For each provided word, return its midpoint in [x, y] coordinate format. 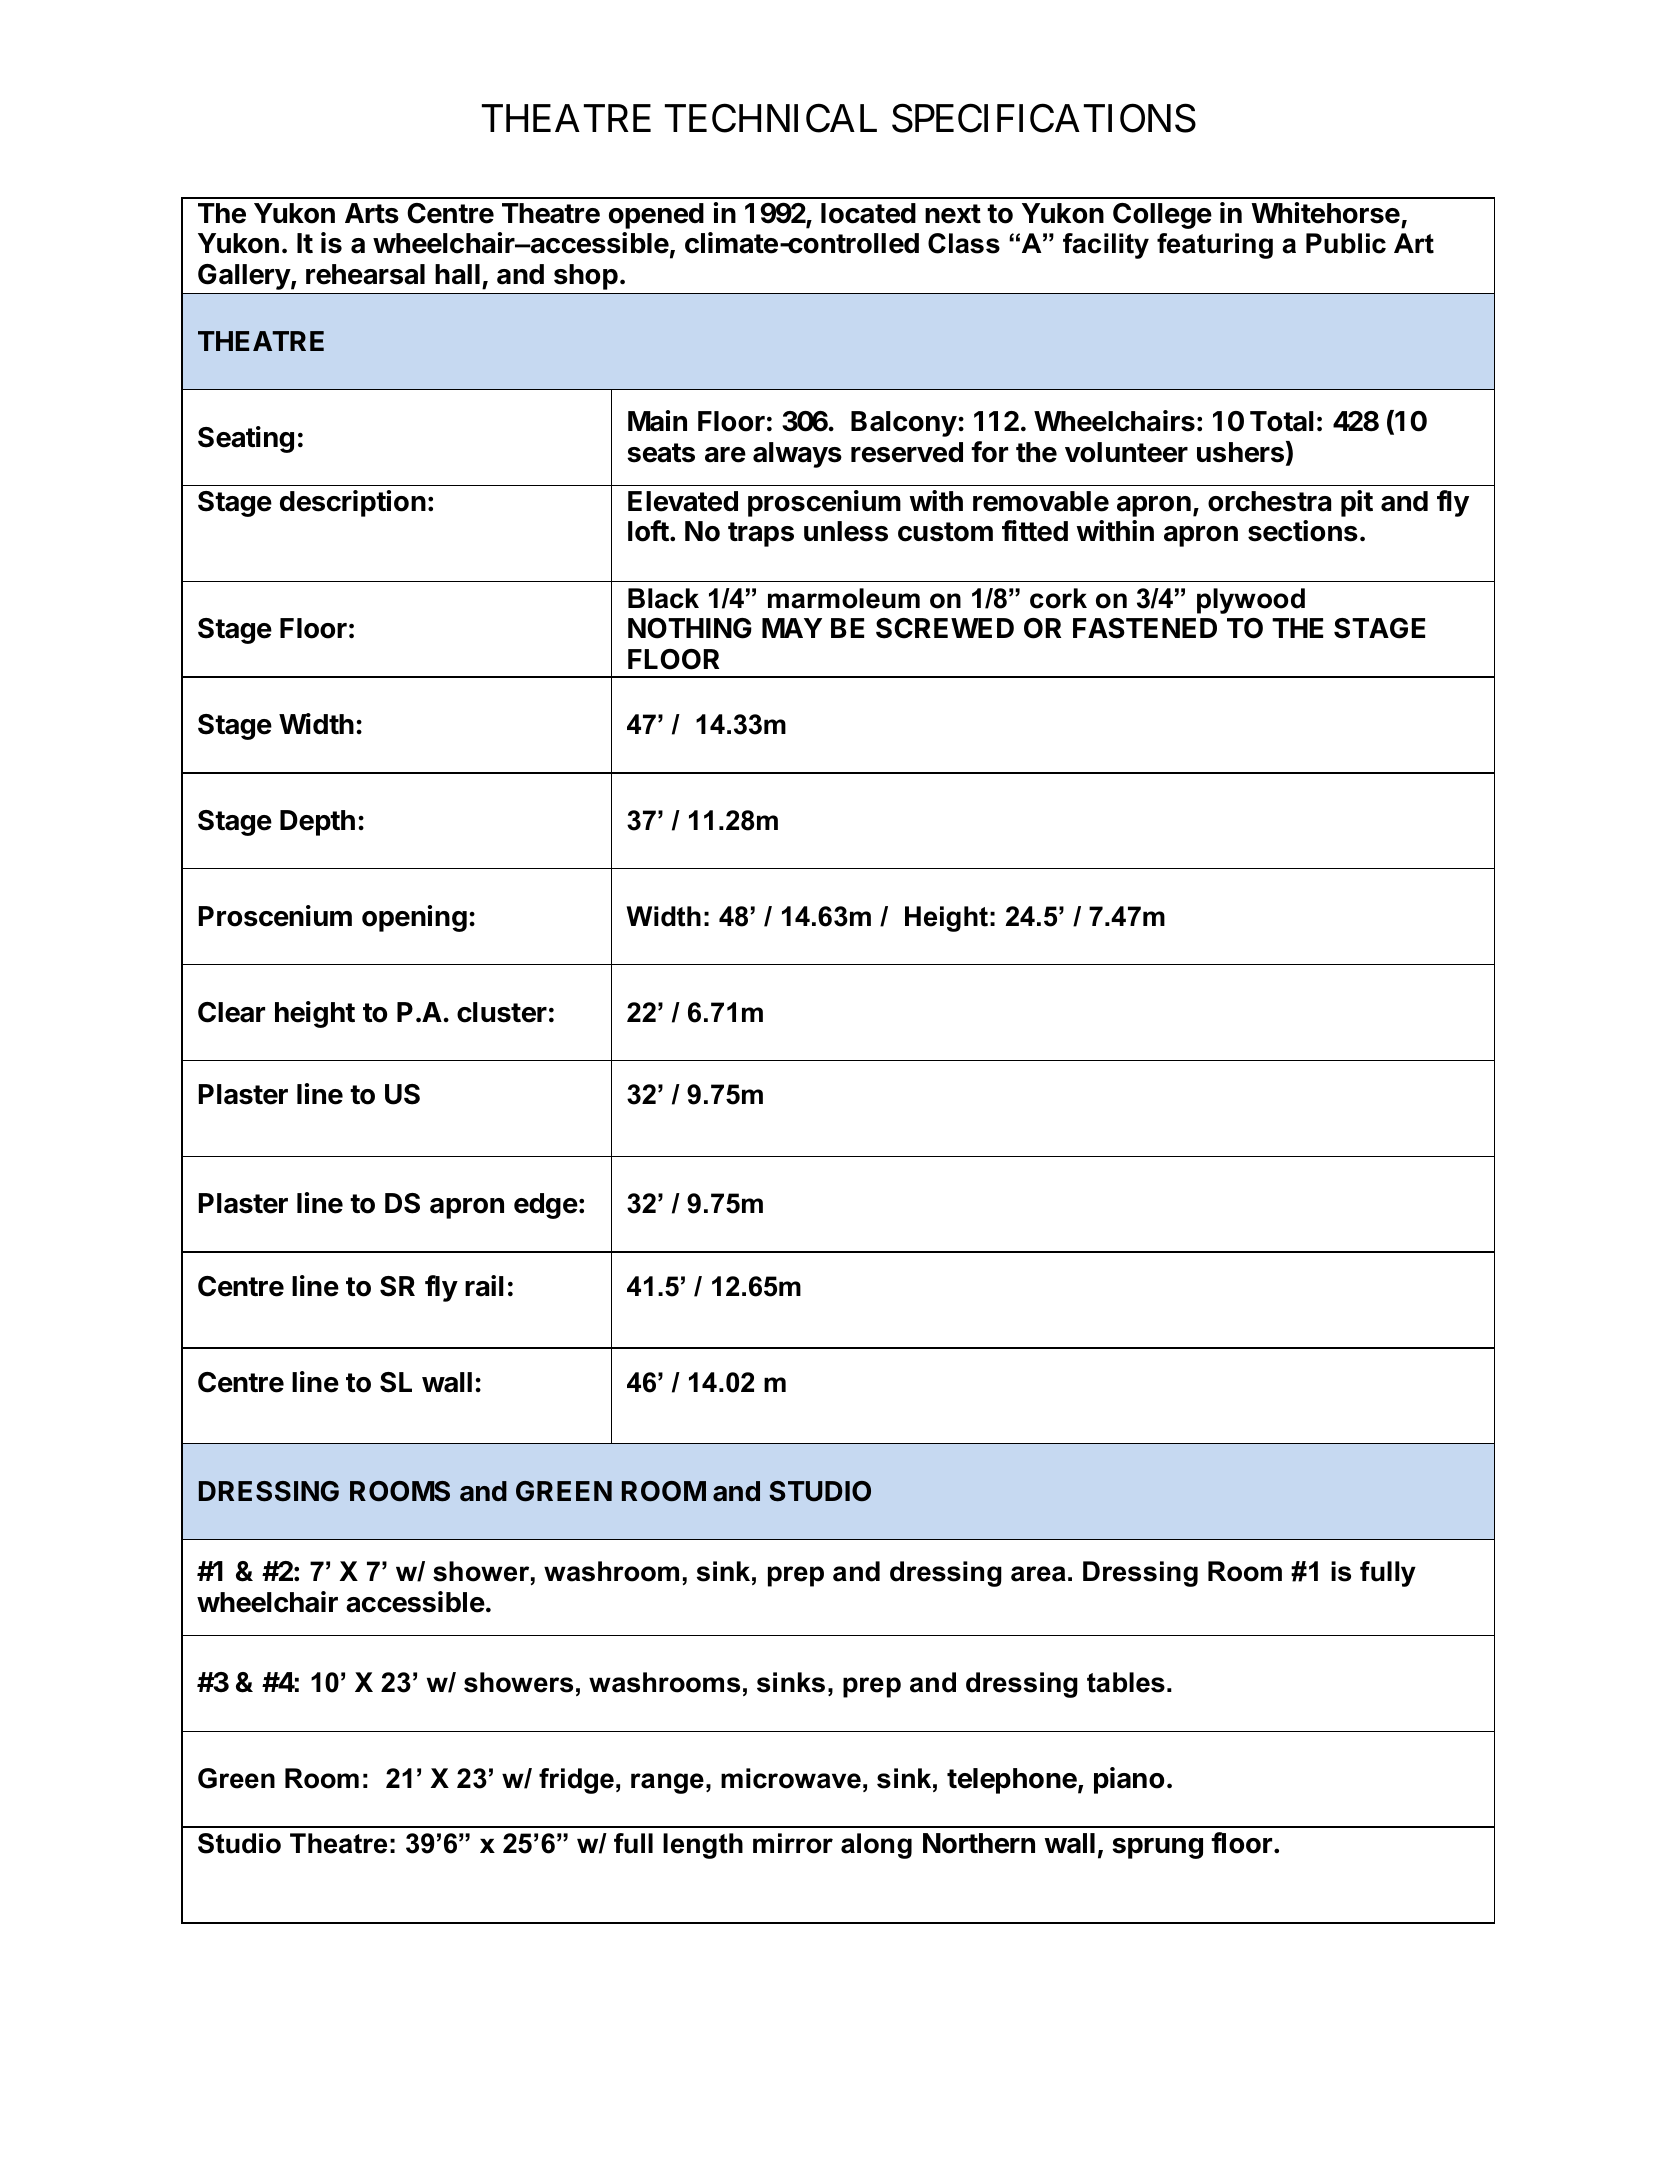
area [1038, 1574]
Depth [317, 823]
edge [546, 1206]
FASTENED [1145, 628]
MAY [792, 628]
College [1162, 216]
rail [484, 1286]
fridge [576, 1781]
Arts [372, 213]
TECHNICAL [771, 118]
